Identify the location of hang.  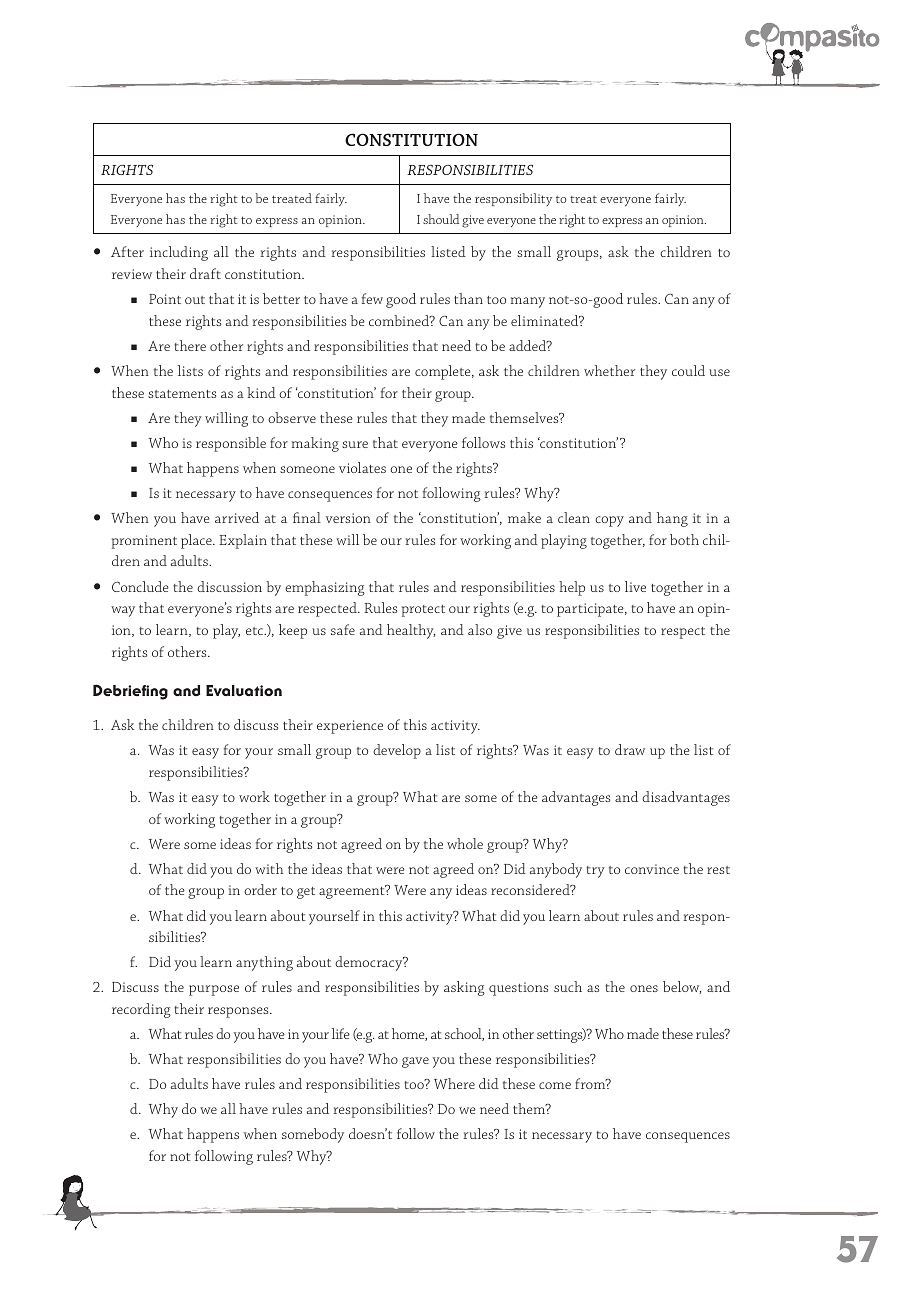
(672, 519).
